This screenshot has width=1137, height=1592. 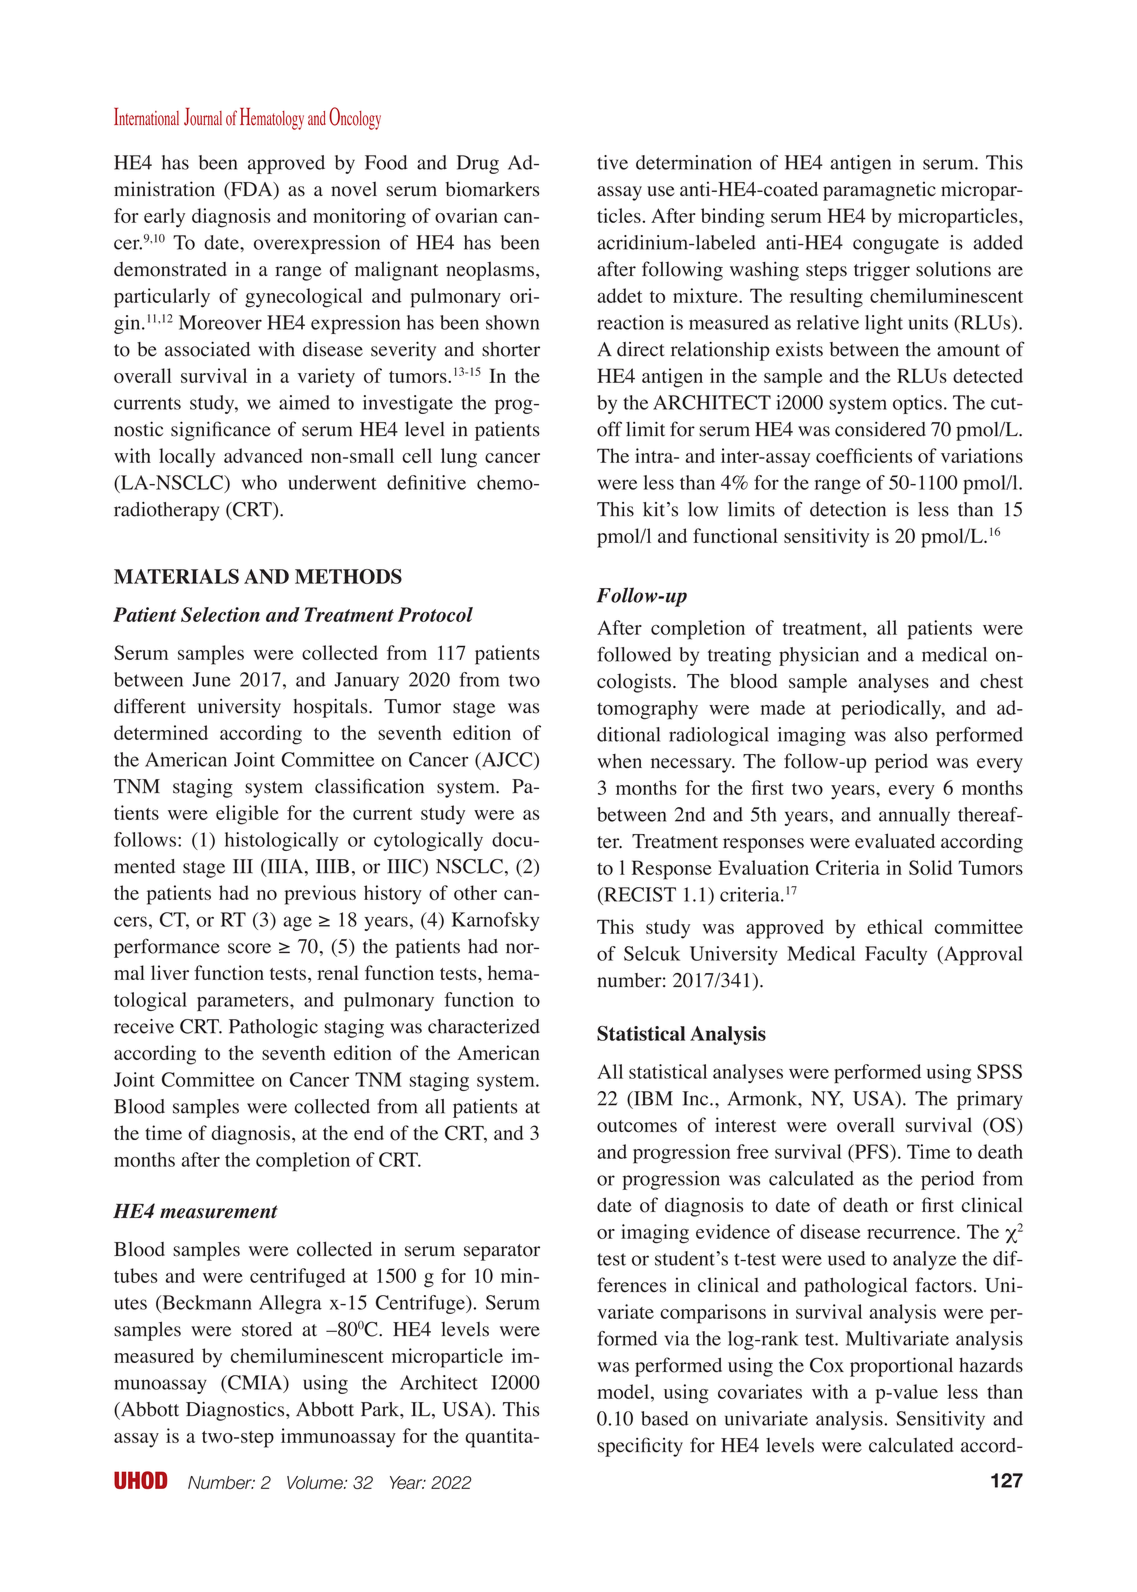 What do you see at coordinates (879, 191) in the screenshot?
I see `paramagnetic` at bounding box center [879, 191].
